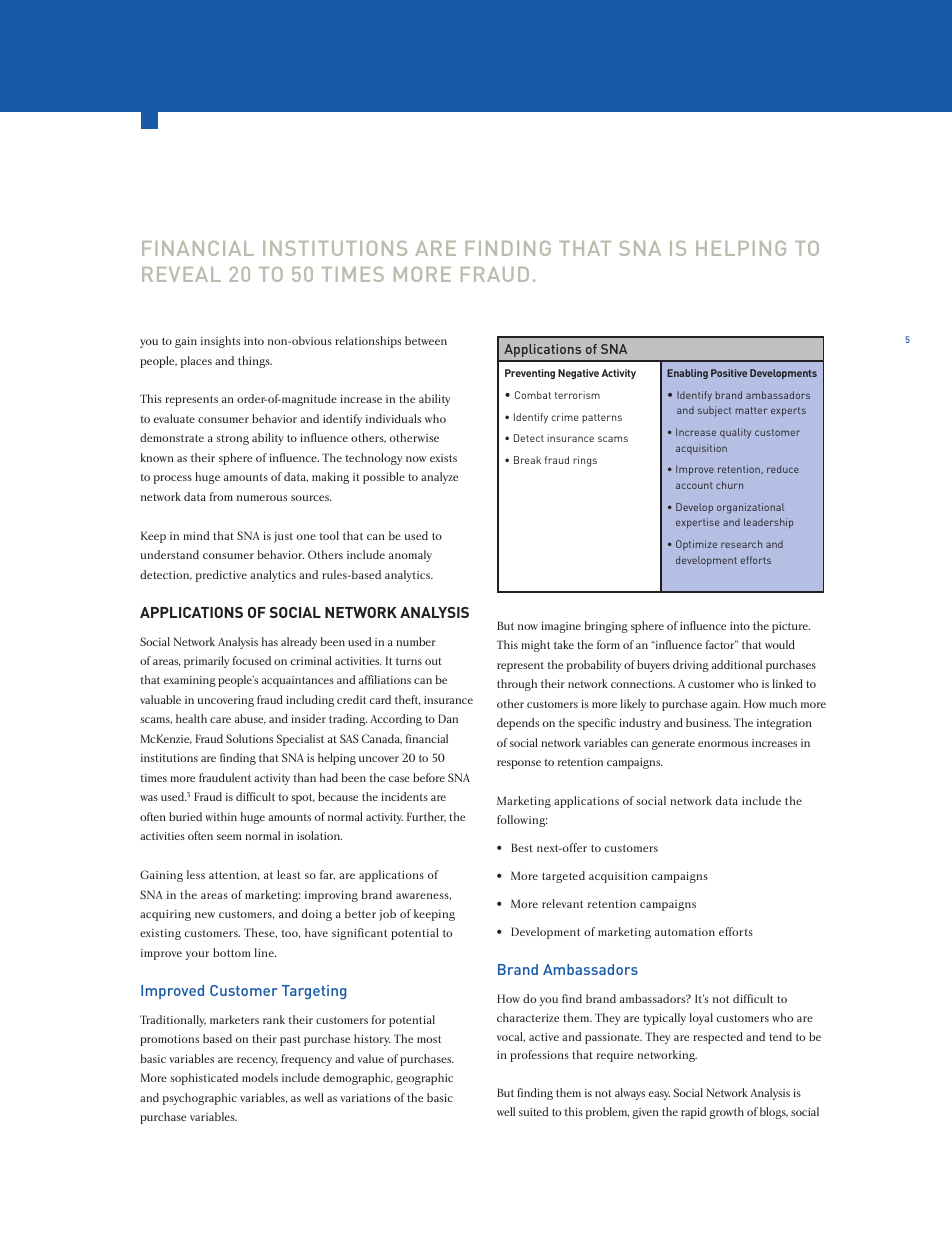  Describe the element at coordinates (426, 340) in the screenshot. I see `between` at that location.
